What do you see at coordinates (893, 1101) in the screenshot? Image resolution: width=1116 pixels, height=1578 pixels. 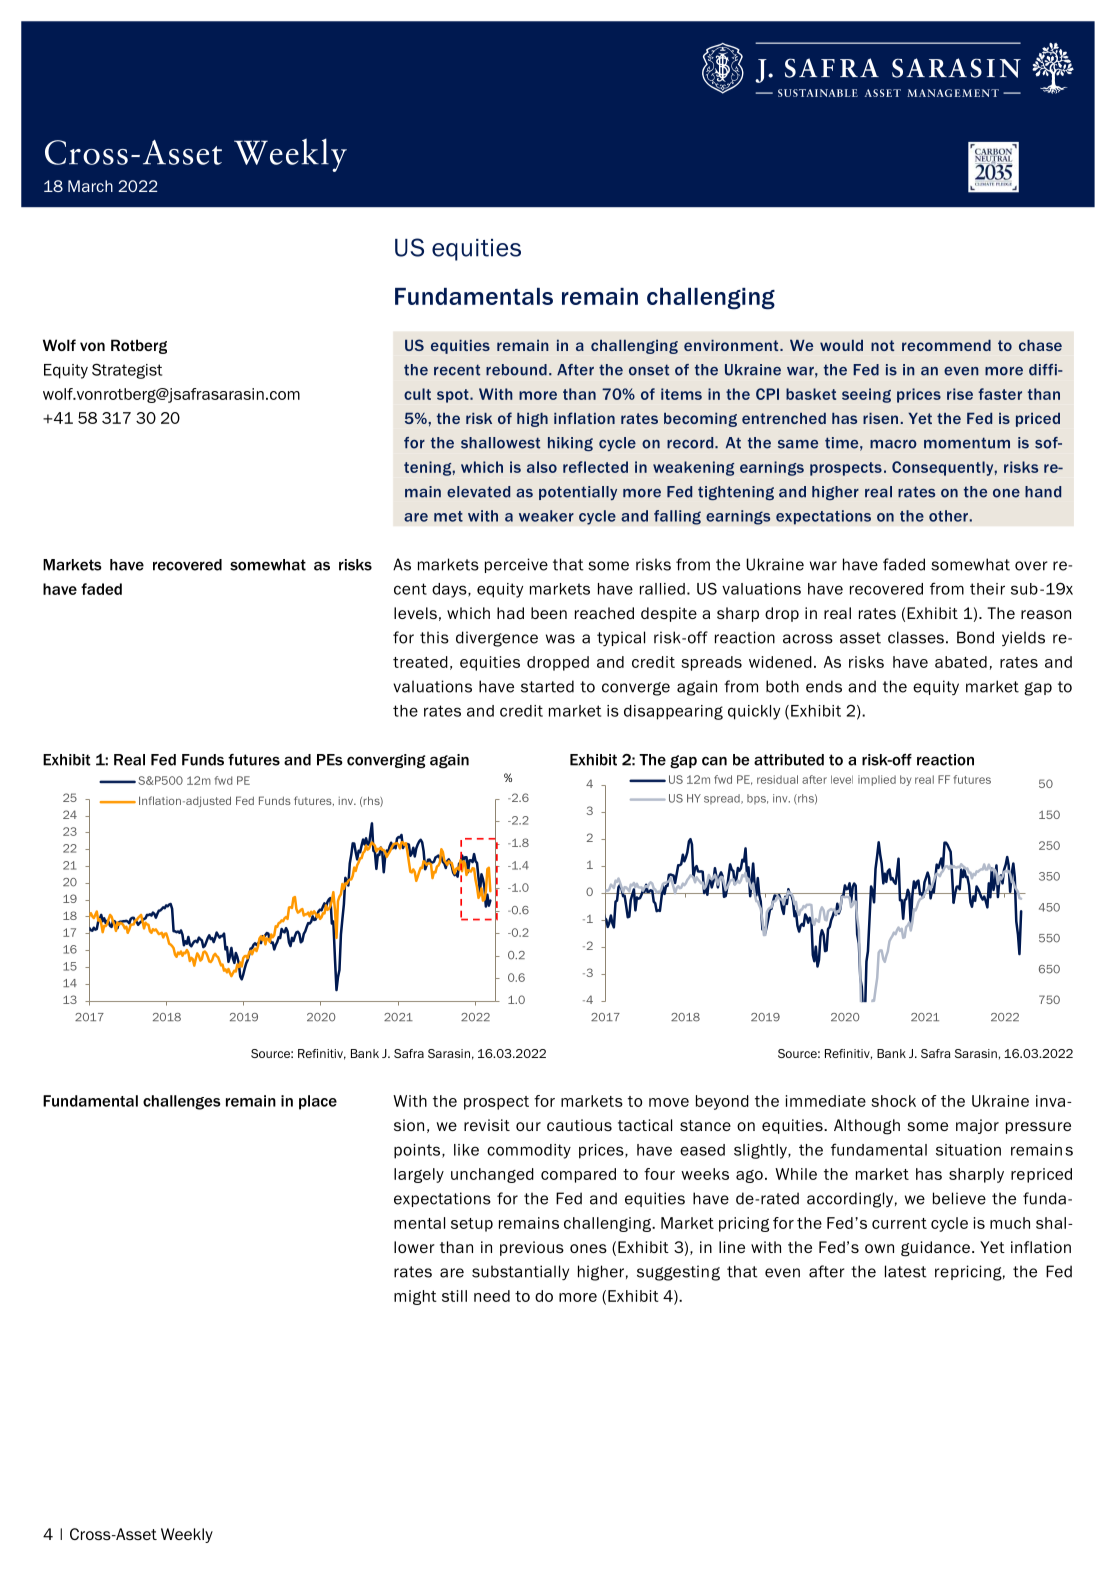 I see `shock` at bounding box center [893, 1101].
